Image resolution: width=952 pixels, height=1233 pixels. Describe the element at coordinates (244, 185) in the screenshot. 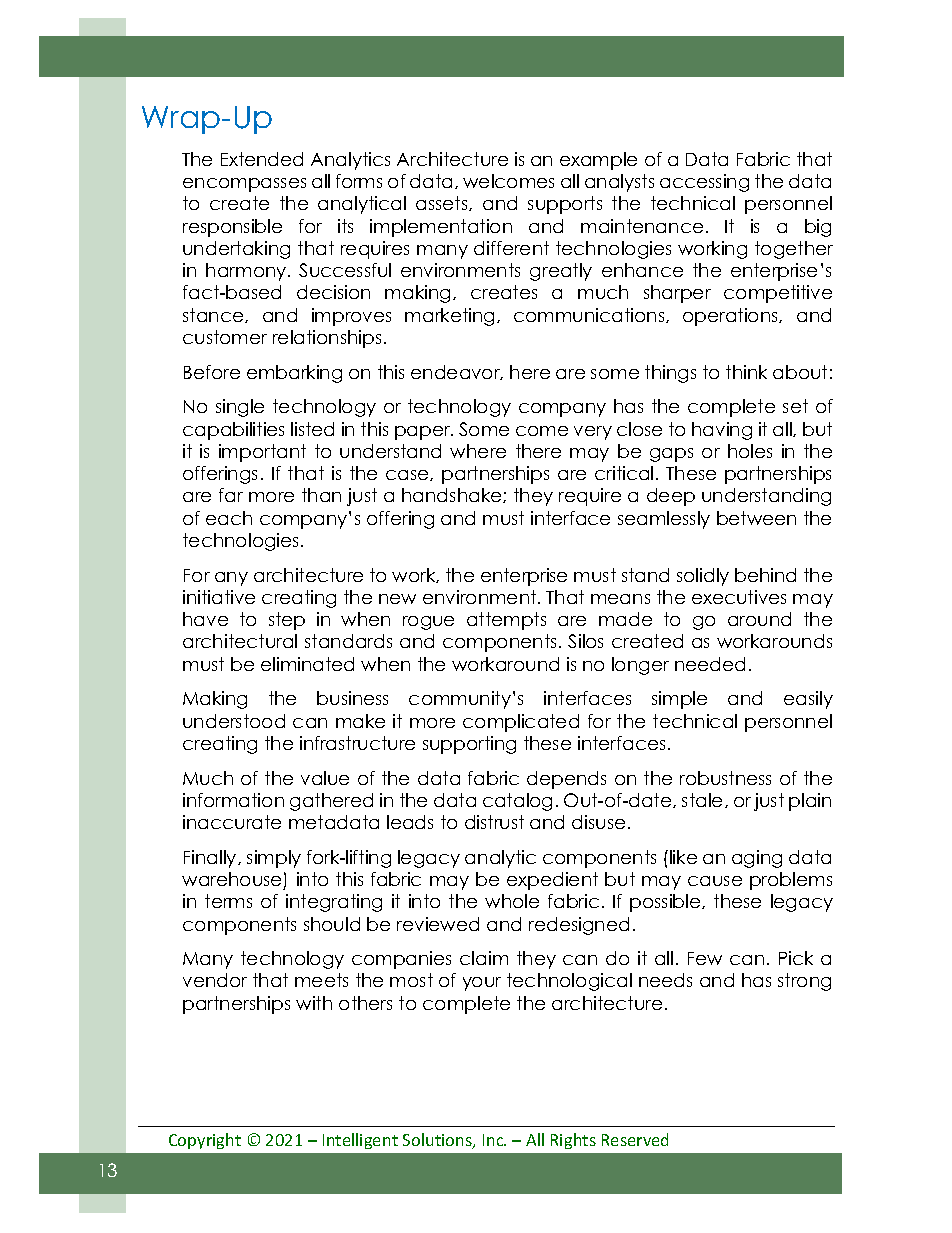

I see `encompasses` at that location.
